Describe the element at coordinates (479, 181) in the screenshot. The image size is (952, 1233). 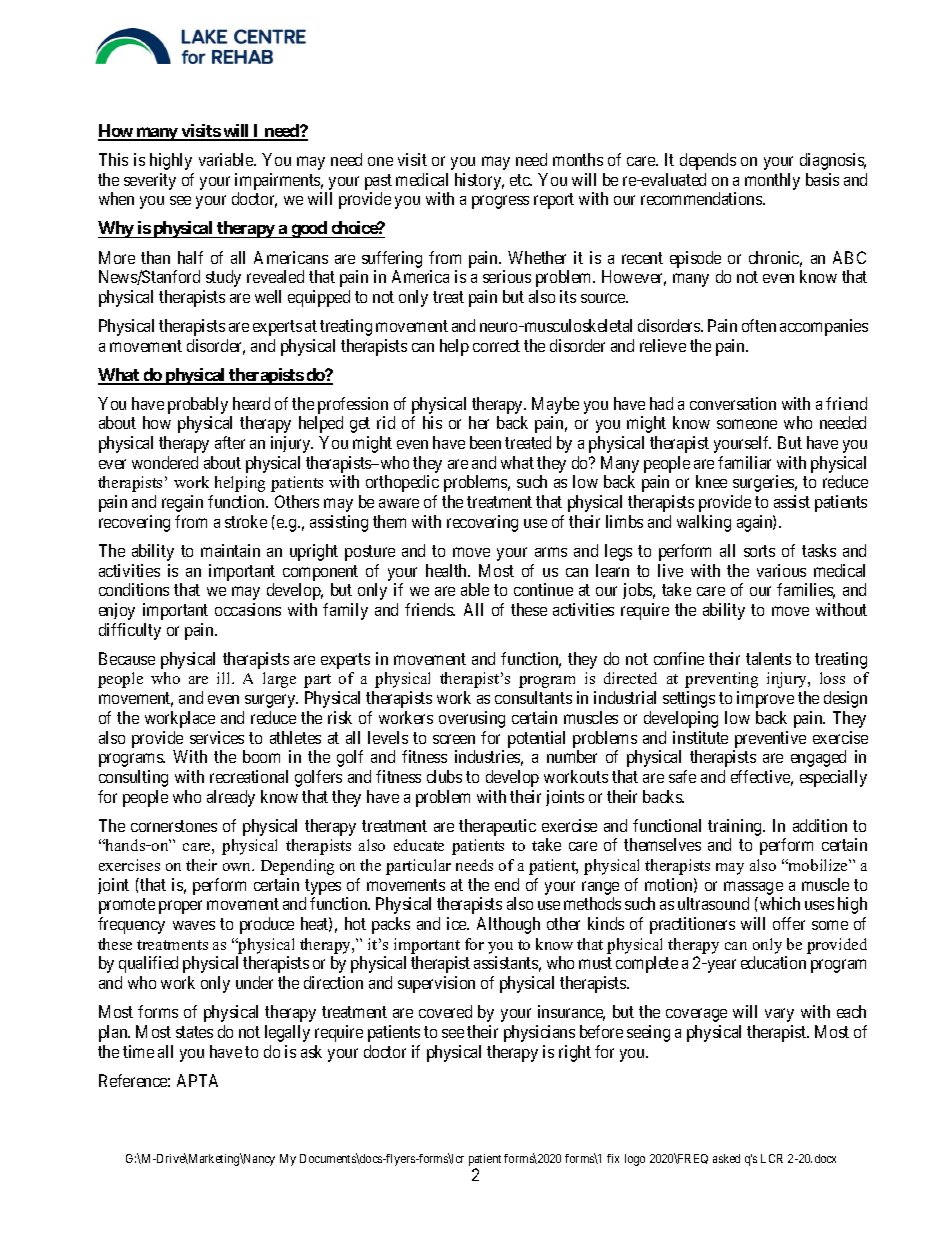
I see `history` at that location.
